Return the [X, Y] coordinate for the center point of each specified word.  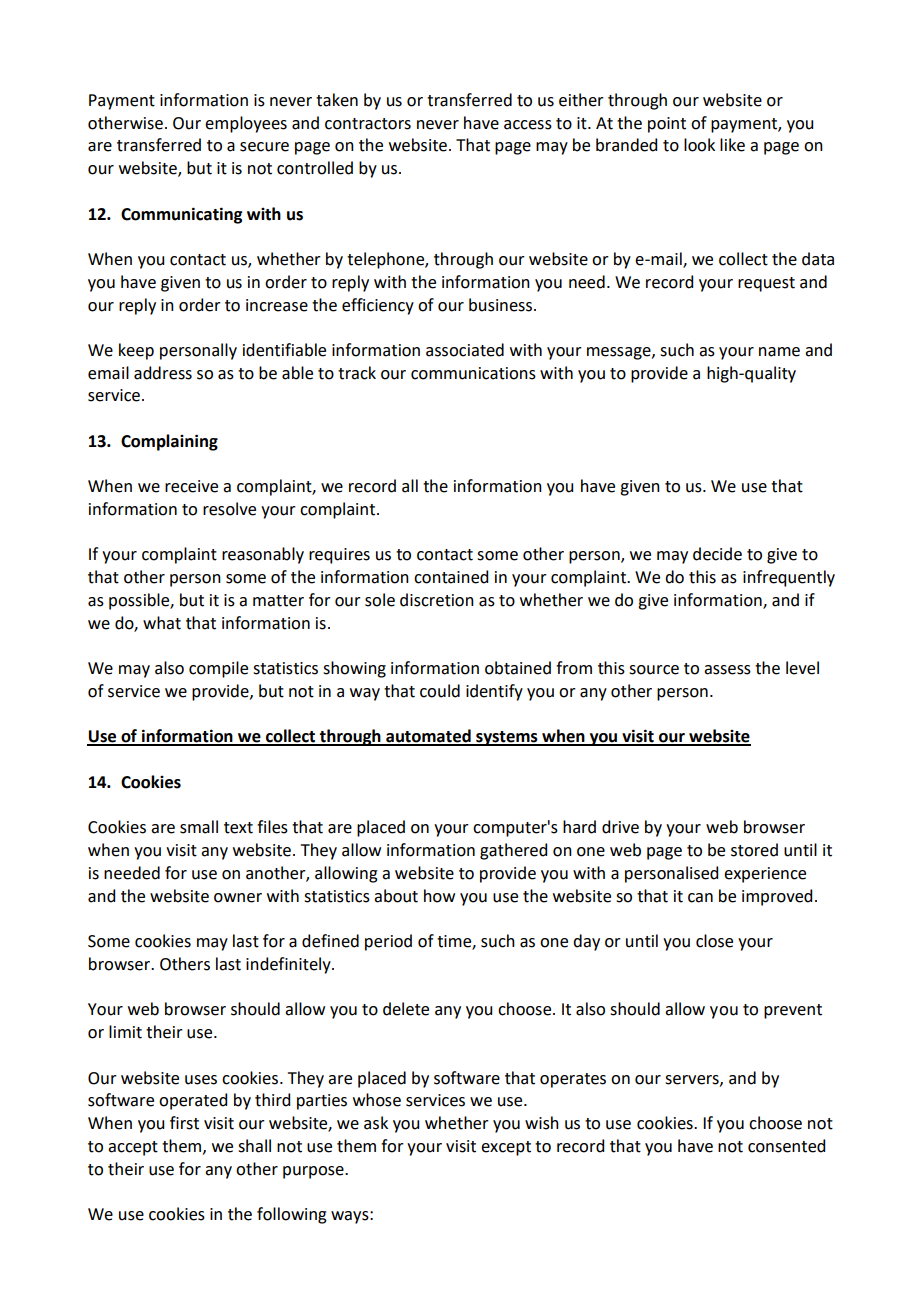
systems [507, 738]
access [528, 125]
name [779, 352]
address [163, 373]
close [714, 941]
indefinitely [289, 965]
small [199, 827]
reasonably [263, 555]
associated [465, 350]
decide [717, 554]
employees [246, 124]
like [732, 145]
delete [406, 1009]
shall [254, 1146]
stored [754, 850]
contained [451, 577]
